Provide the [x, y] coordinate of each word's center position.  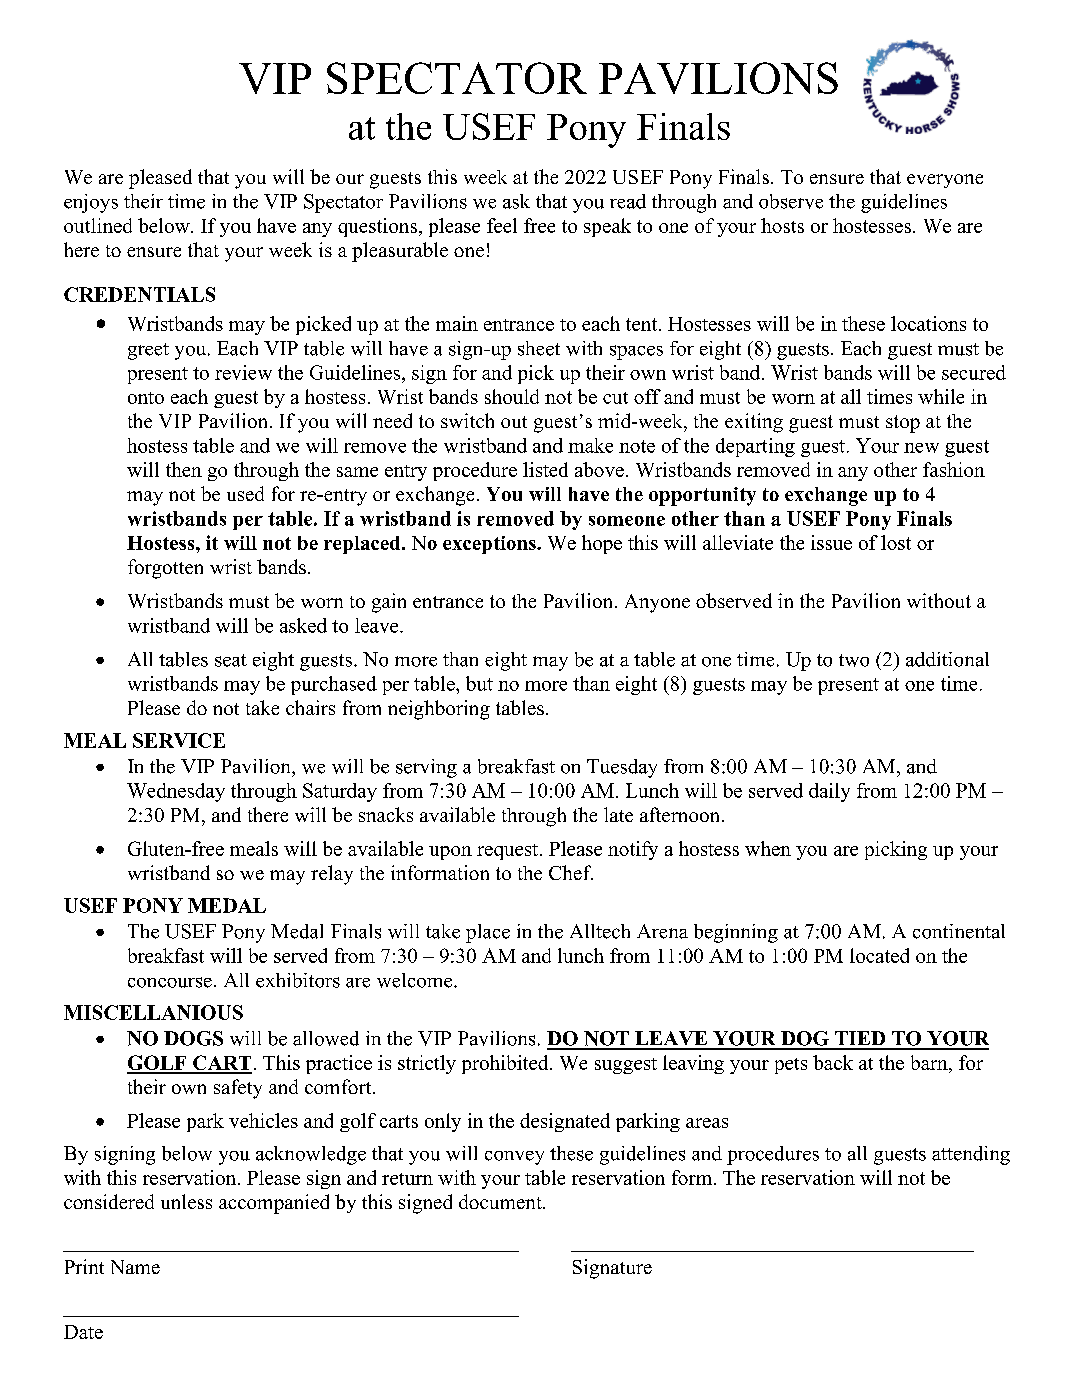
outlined [98, 225]
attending [971, 1155]
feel [502, 225]
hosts [782, 225]
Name [135, 1267]
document [501, 1201]
